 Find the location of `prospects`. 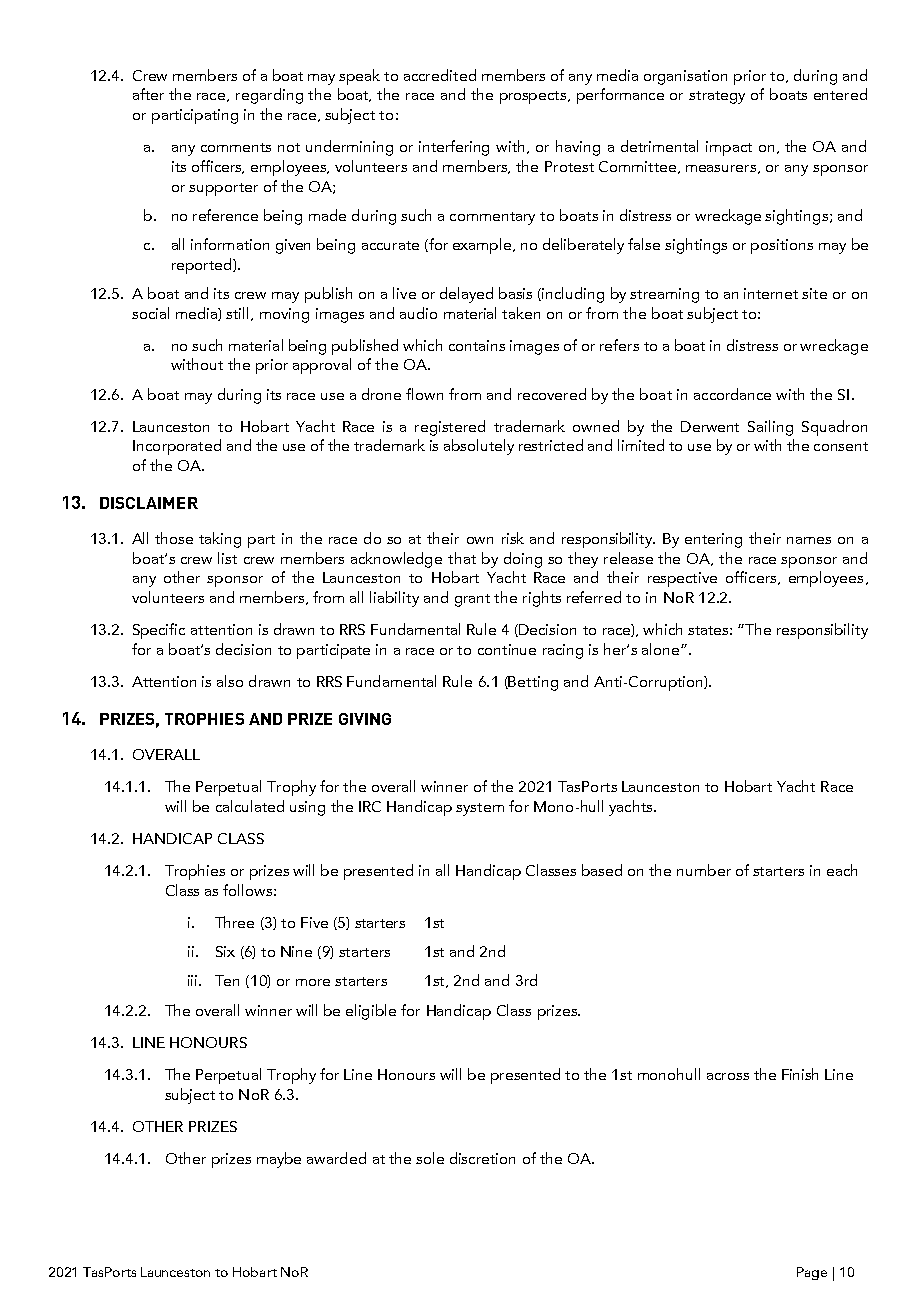

prospects is located at coordinates (534, 97).
